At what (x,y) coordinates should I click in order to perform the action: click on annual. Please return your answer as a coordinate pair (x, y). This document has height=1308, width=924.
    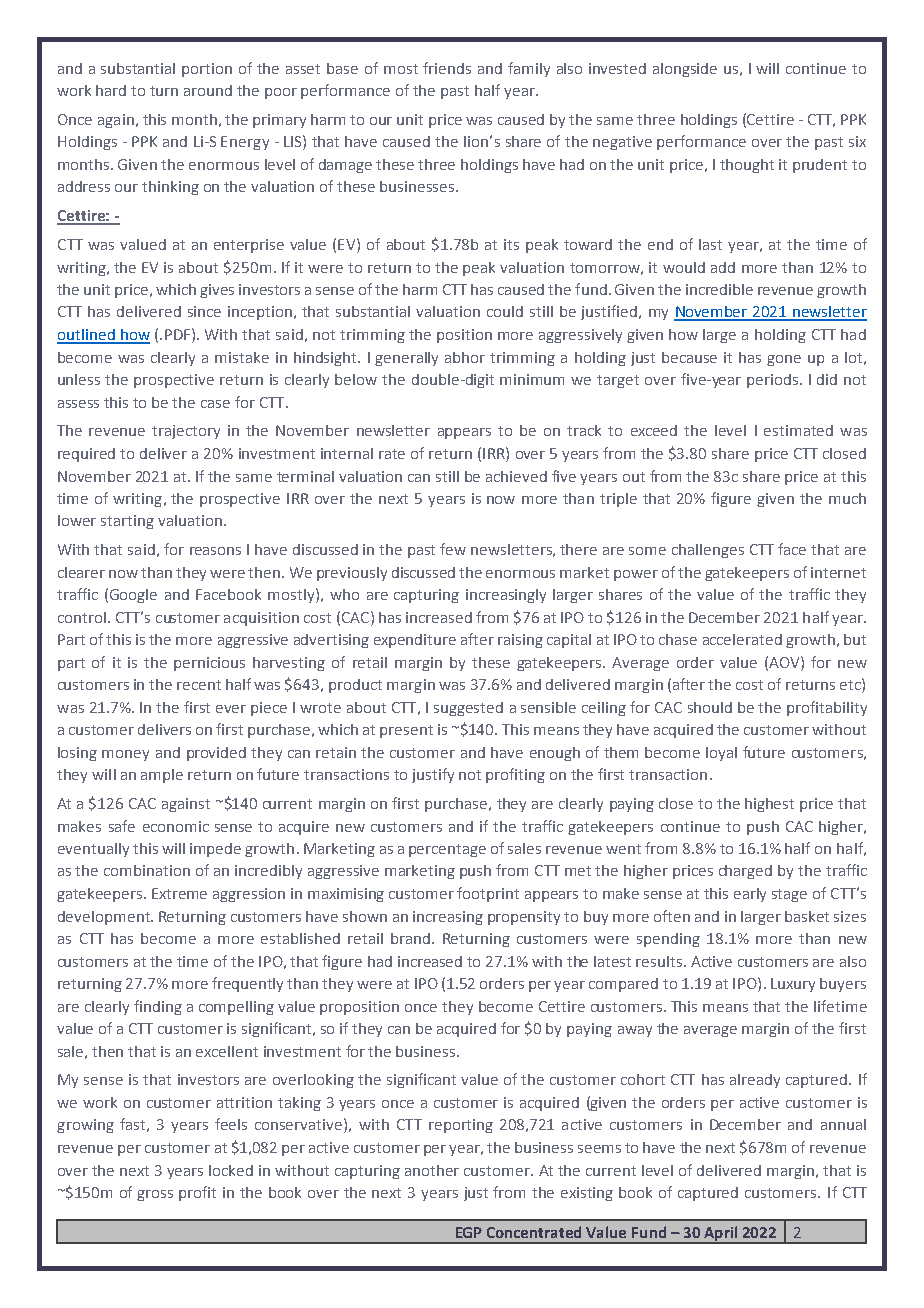
    Looking at the image, I should click on (843, 1124).
